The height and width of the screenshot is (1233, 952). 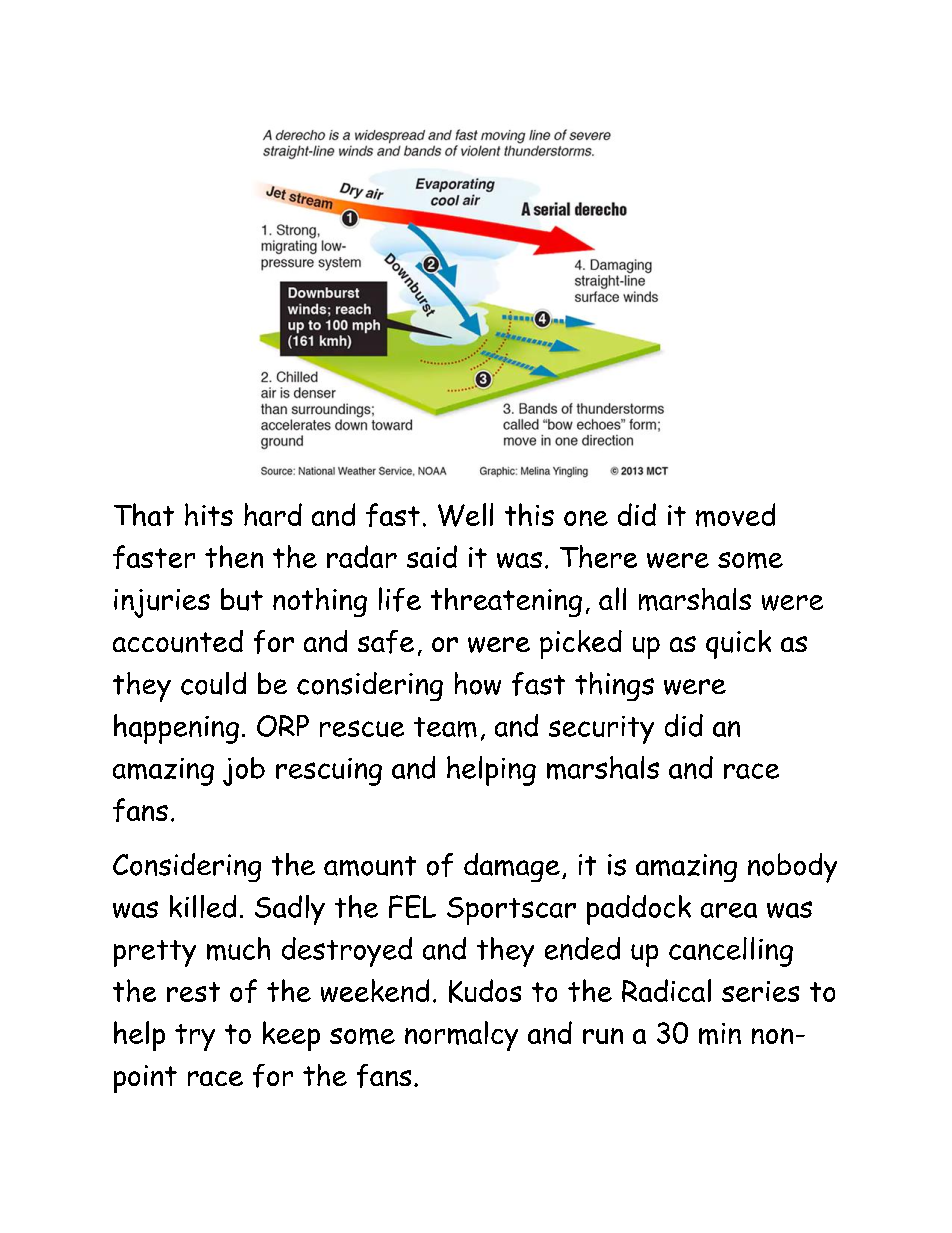 What do you see at coordinates (195, 1037) in the screenshot?
I see `try` at bounding box center [195, 1037].
